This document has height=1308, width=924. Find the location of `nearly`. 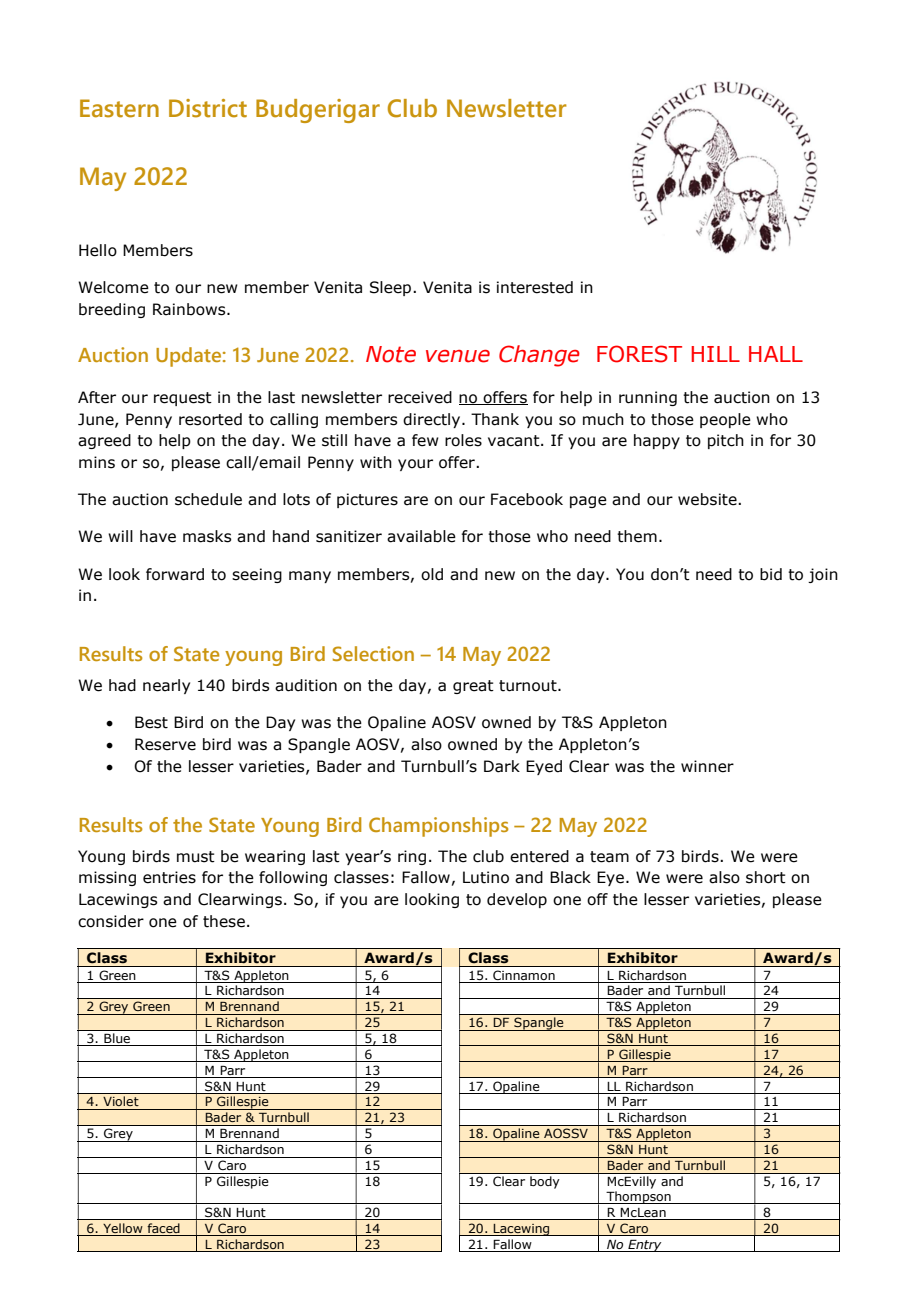

nearly is located at coordinates (166, 686).
